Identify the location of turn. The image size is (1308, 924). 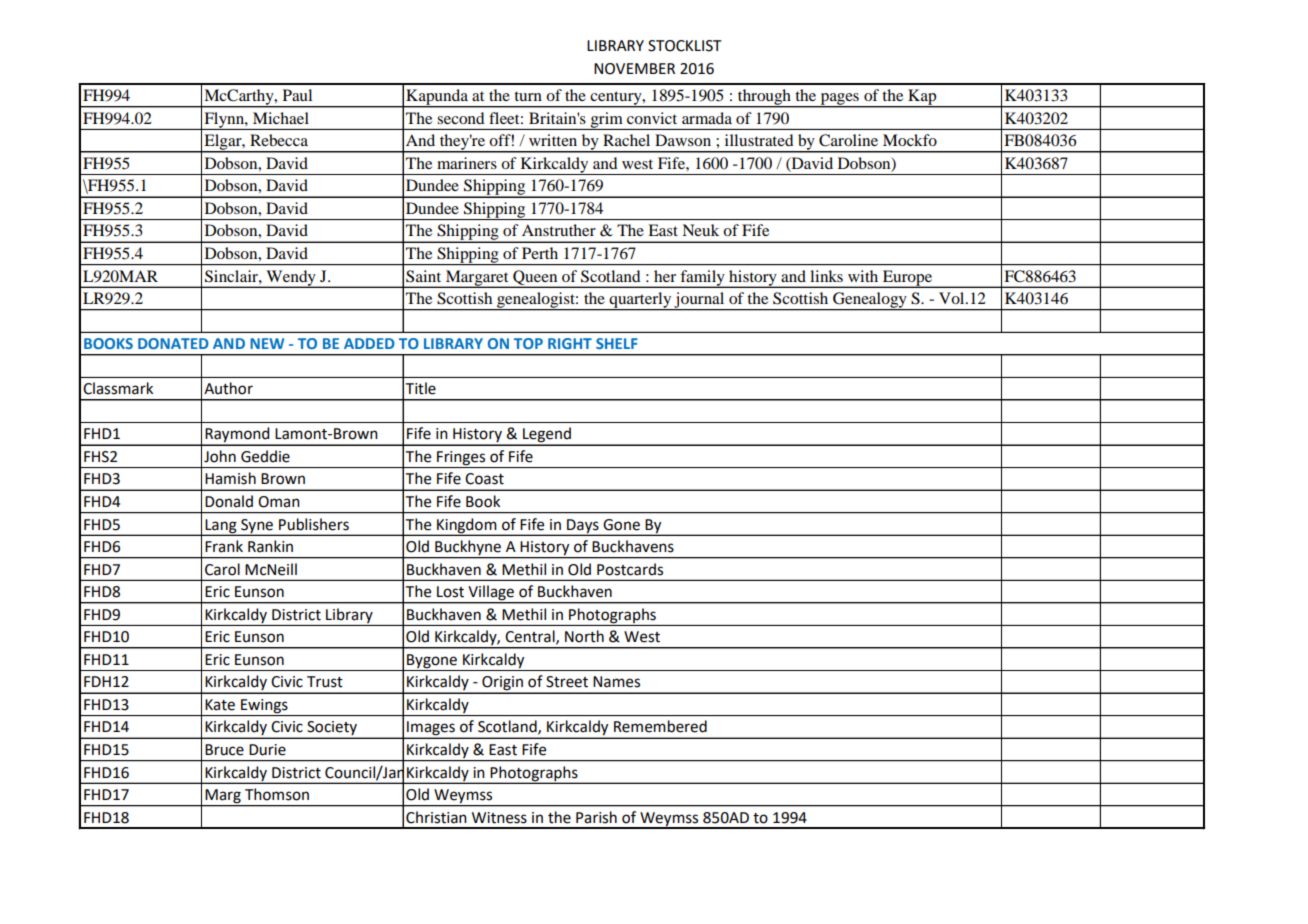
(528, 96).
